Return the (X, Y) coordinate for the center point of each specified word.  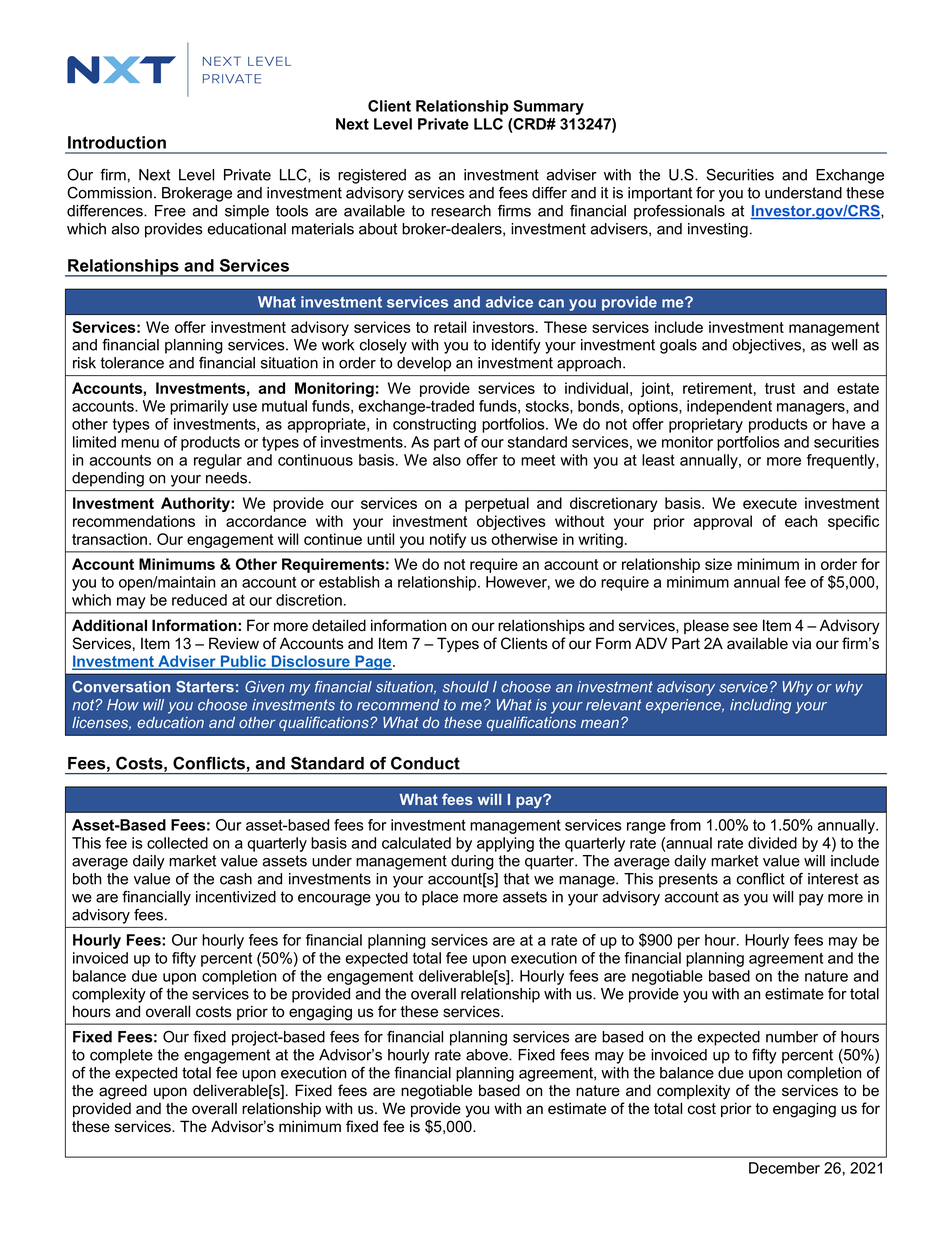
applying (505, 844)
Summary (548, 107)
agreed (123, 1092)
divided (772, 843)
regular (218, 461)
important (660, 194)
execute (770, 503)
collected (177, 843)
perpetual (497, 504)
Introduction (117, 142)
